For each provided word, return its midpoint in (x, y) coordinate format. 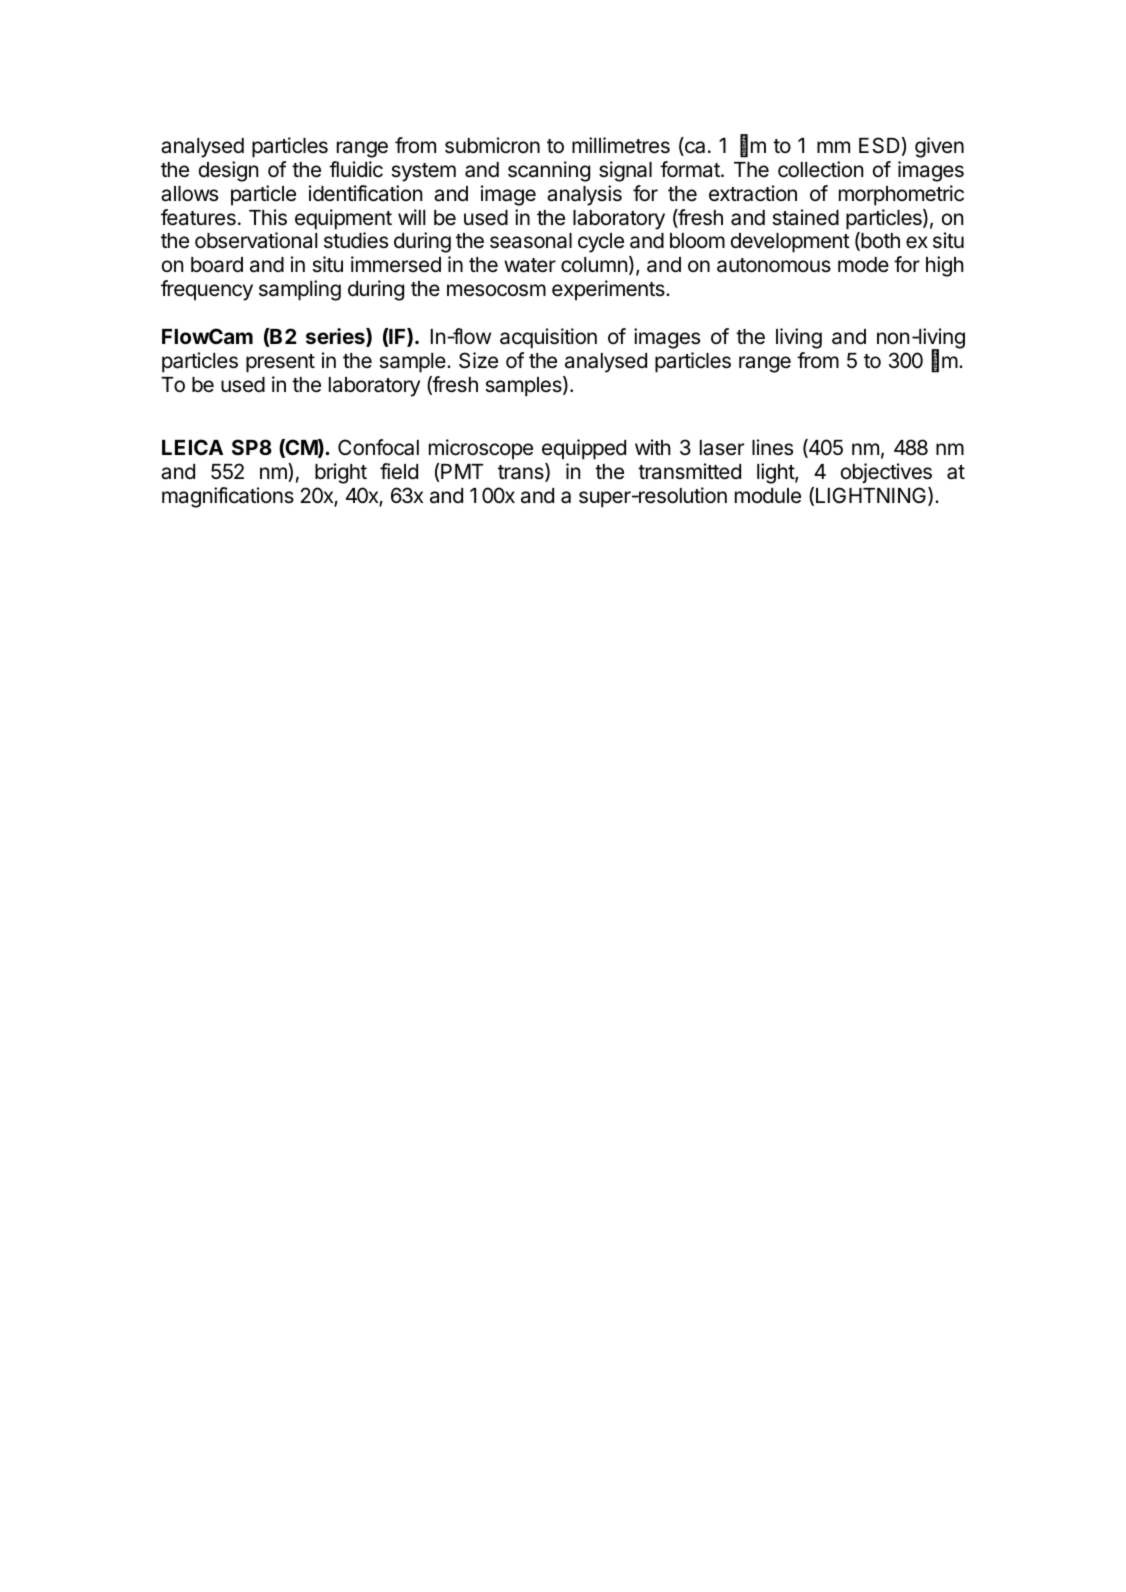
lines (772, 447)
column (594, 265)
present (280, 363)
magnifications (228, 497)
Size (478, 360)
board (217, 265)
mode (863, 265)
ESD (879, 145)
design (228, 171)
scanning (549, 171)
